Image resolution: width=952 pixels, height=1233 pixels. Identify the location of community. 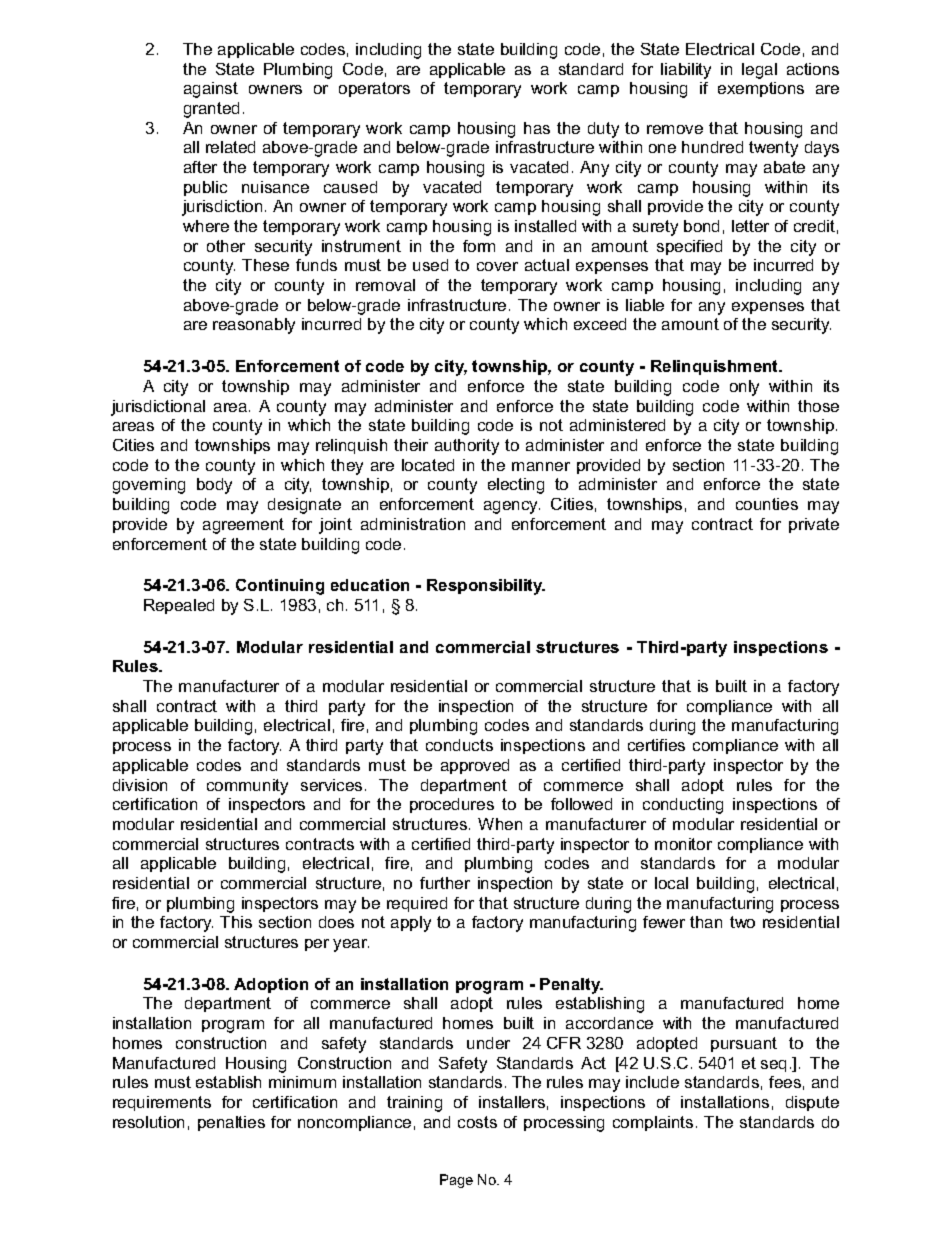
(247, 787).
